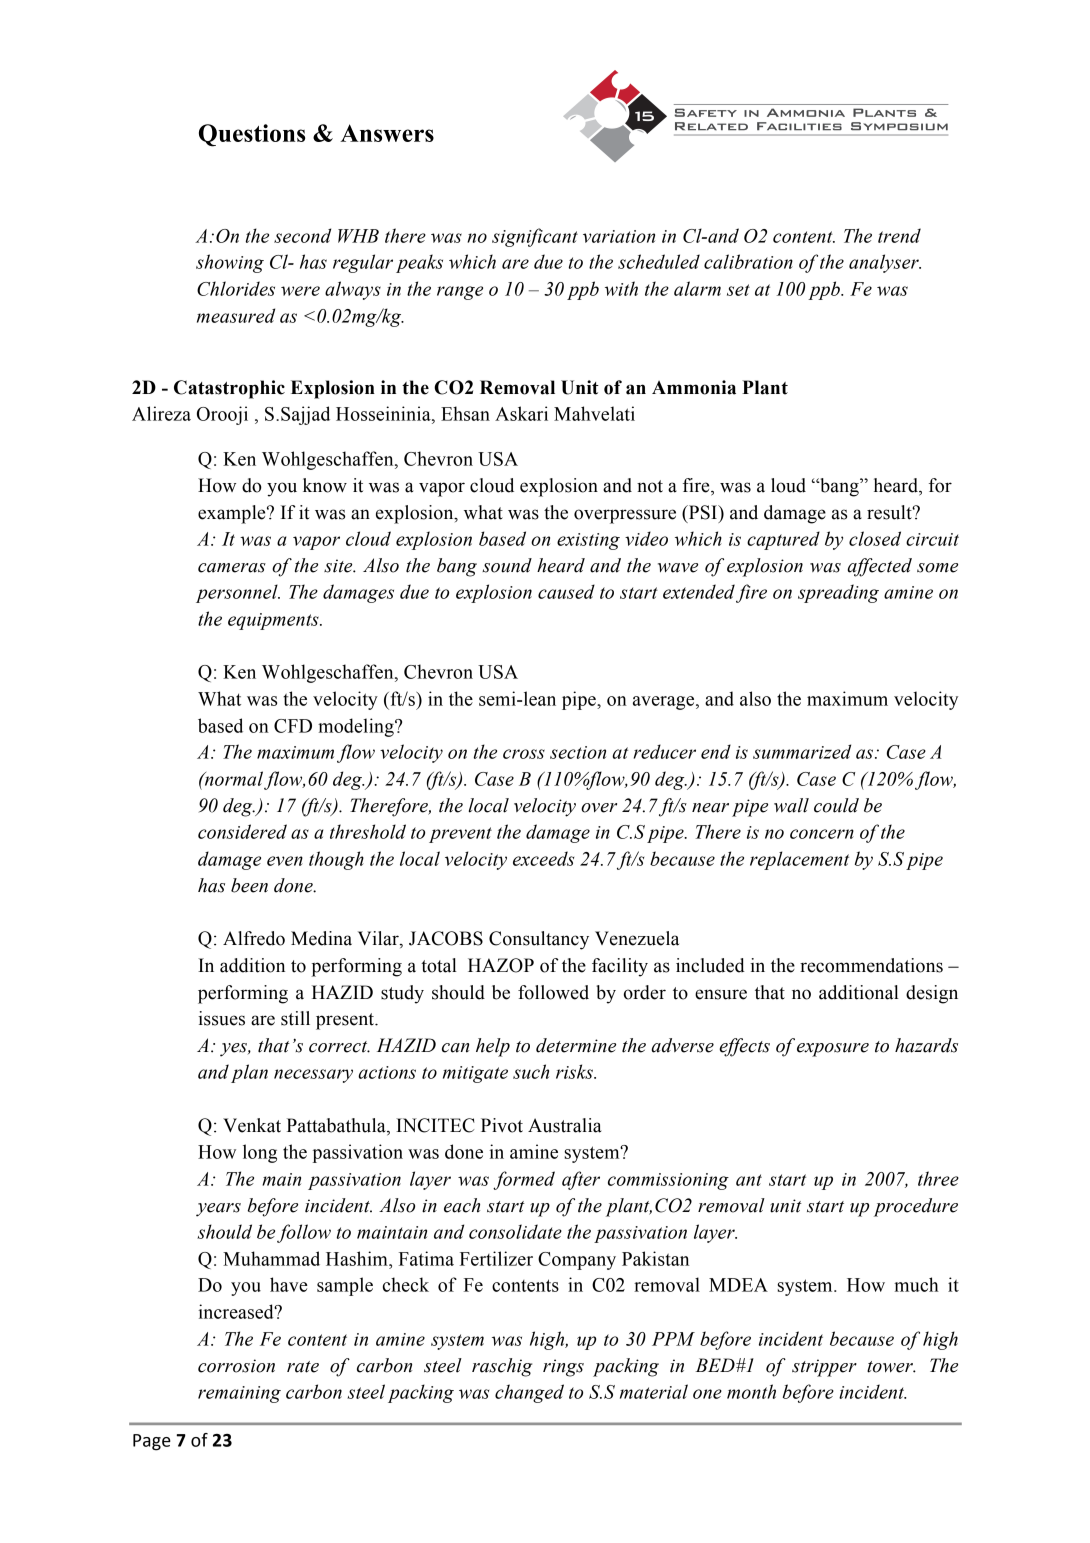 Image resolution: width=1090 pixels, height=1543 pixels. I want to click on corrosion, so click(236, 1366).
